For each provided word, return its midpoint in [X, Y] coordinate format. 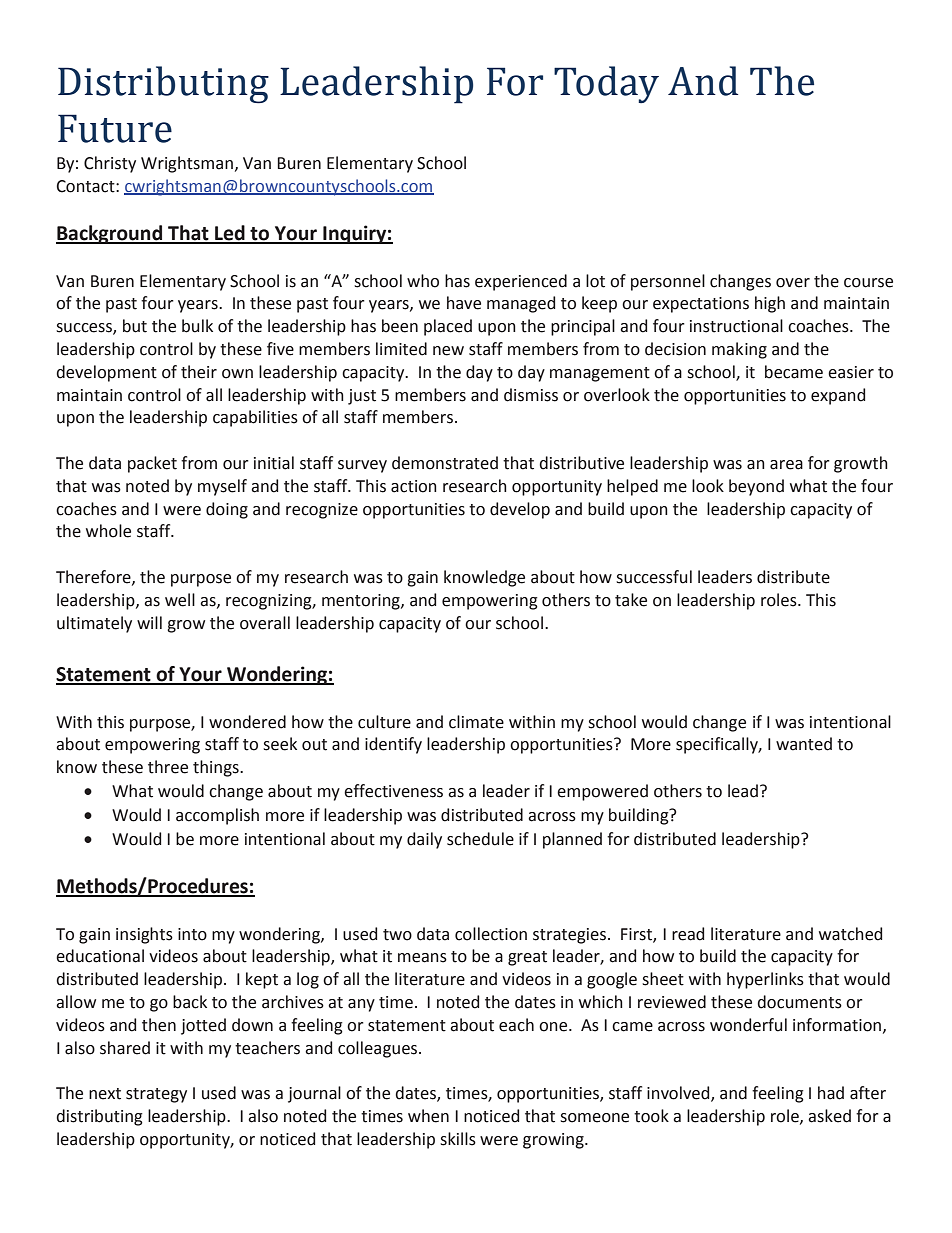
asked [829, 1116]
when [428, 1116]
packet [152, 464]
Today [606, 85]
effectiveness [393, 791]
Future [115, 128]
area [786, 465]
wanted [804, 744]
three [168, 767]
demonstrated [445, 463]
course [868, 283]
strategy [156, 1095]
